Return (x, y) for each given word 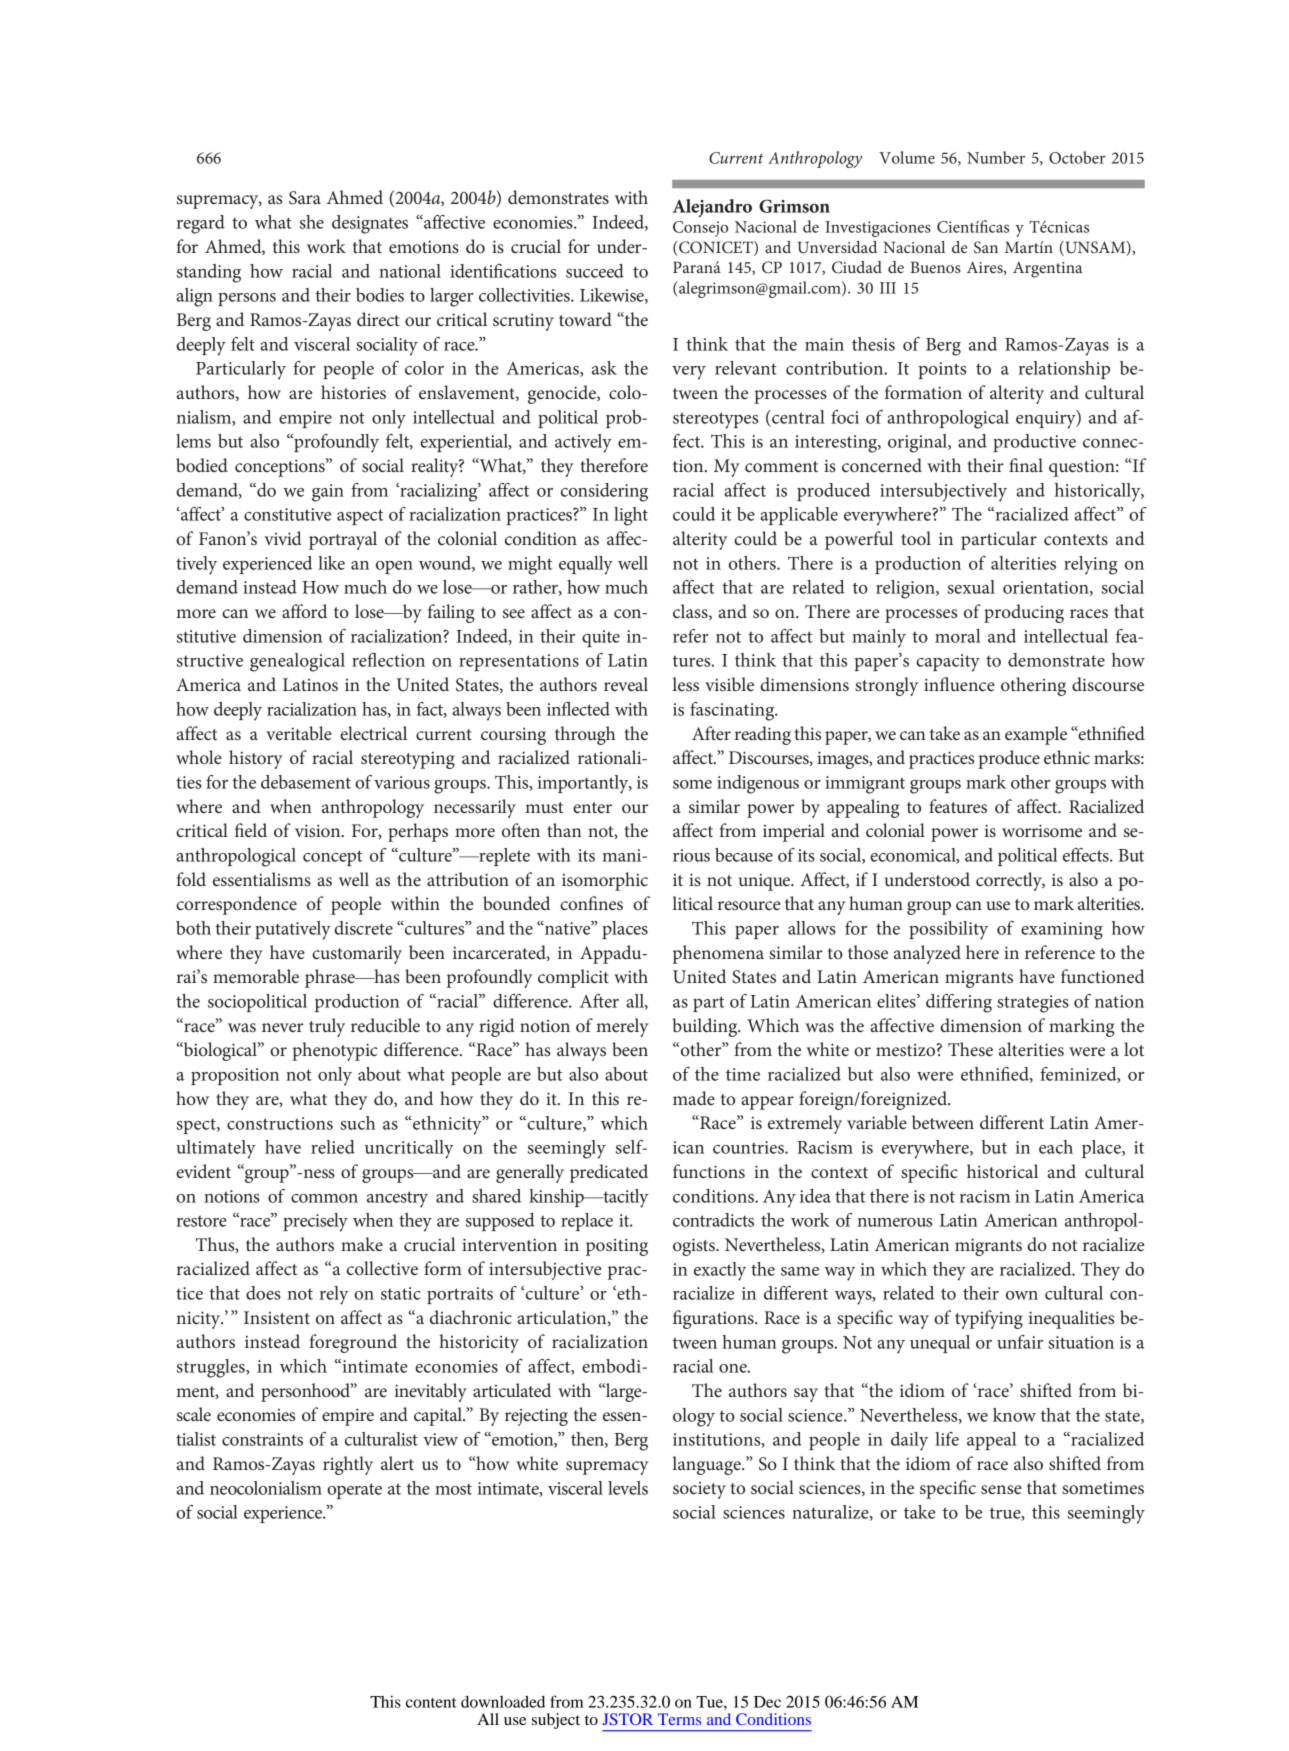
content (431, 1703)
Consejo (700, 229)
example (1036, 735)
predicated (609, 1173)
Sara (305, 198)
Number (996, 157)
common (324, 1198)
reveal (626, 684)
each (1056, 1147)
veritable (299, 733)
